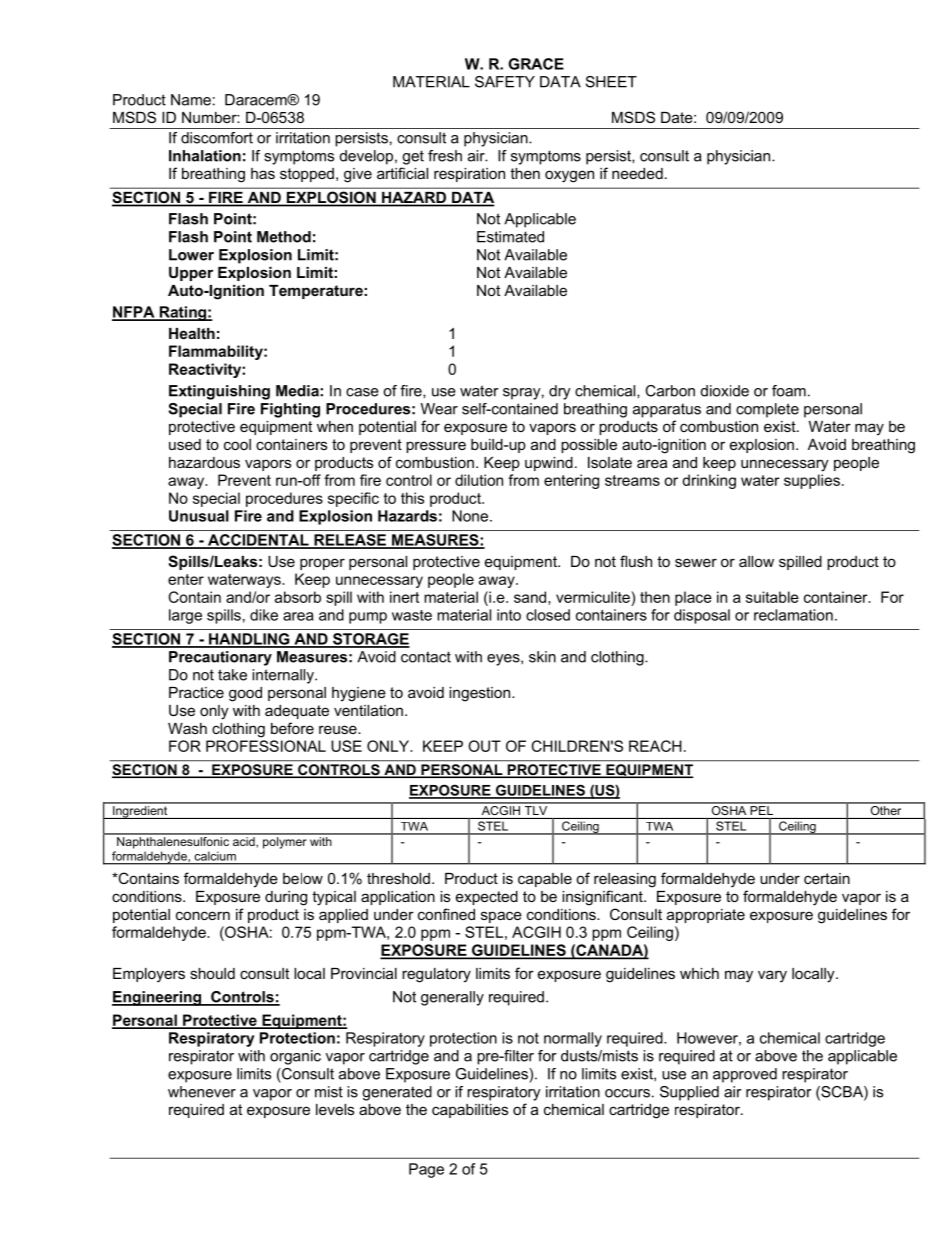 This screenshot has height=1233, width=952. What do you see at coordinates (689, 1093) in the screenshot?
I see `Supplied` at bounding box center [689, 1093].
